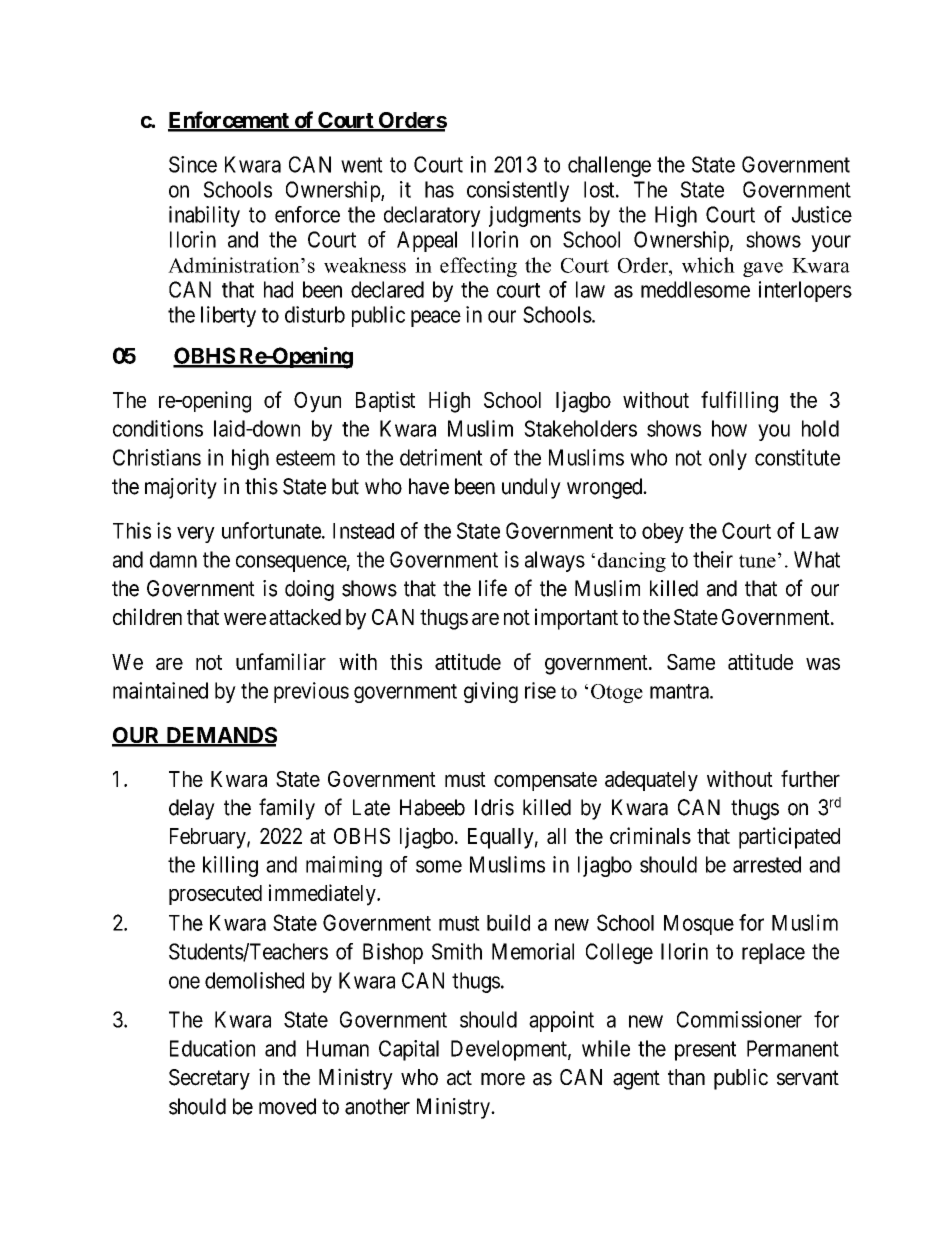 The height and width of the page is (1233, 952). I want to click on life, so click(493, 588).
